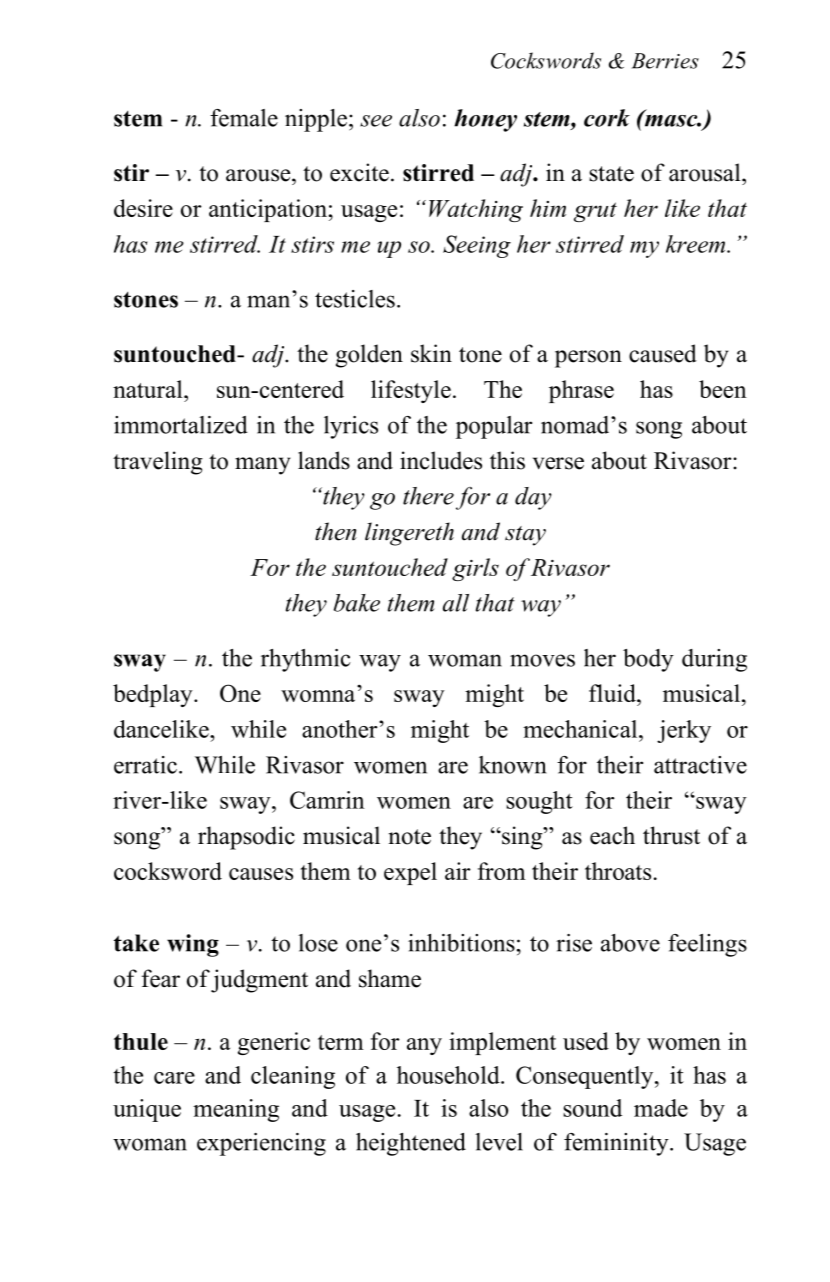 This screenshot has height=1282, width=830. I want to click on includes, so click(441, 460).
